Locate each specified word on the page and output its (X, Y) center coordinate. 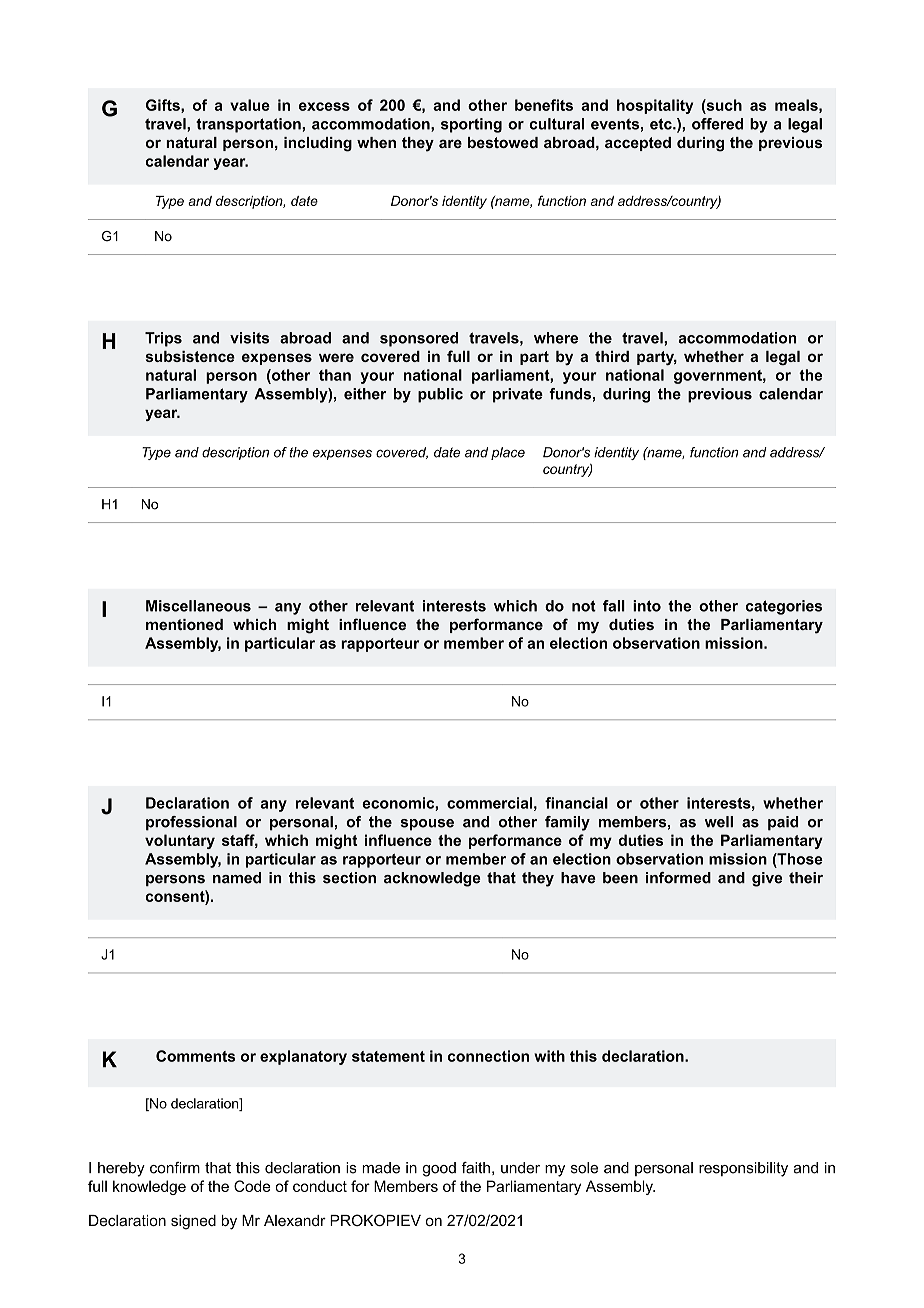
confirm (175, 1168)
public (440, 395)
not (584, 606)
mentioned (184, 624)
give (767, 879)
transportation (249, 125)
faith (476, 1168)
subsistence (190, 356)
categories (784, 607)
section (349, 878)
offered (717, 124)
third (612, 356)
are (450, 143)
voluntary (180, 841)
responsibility (743, 1169)
